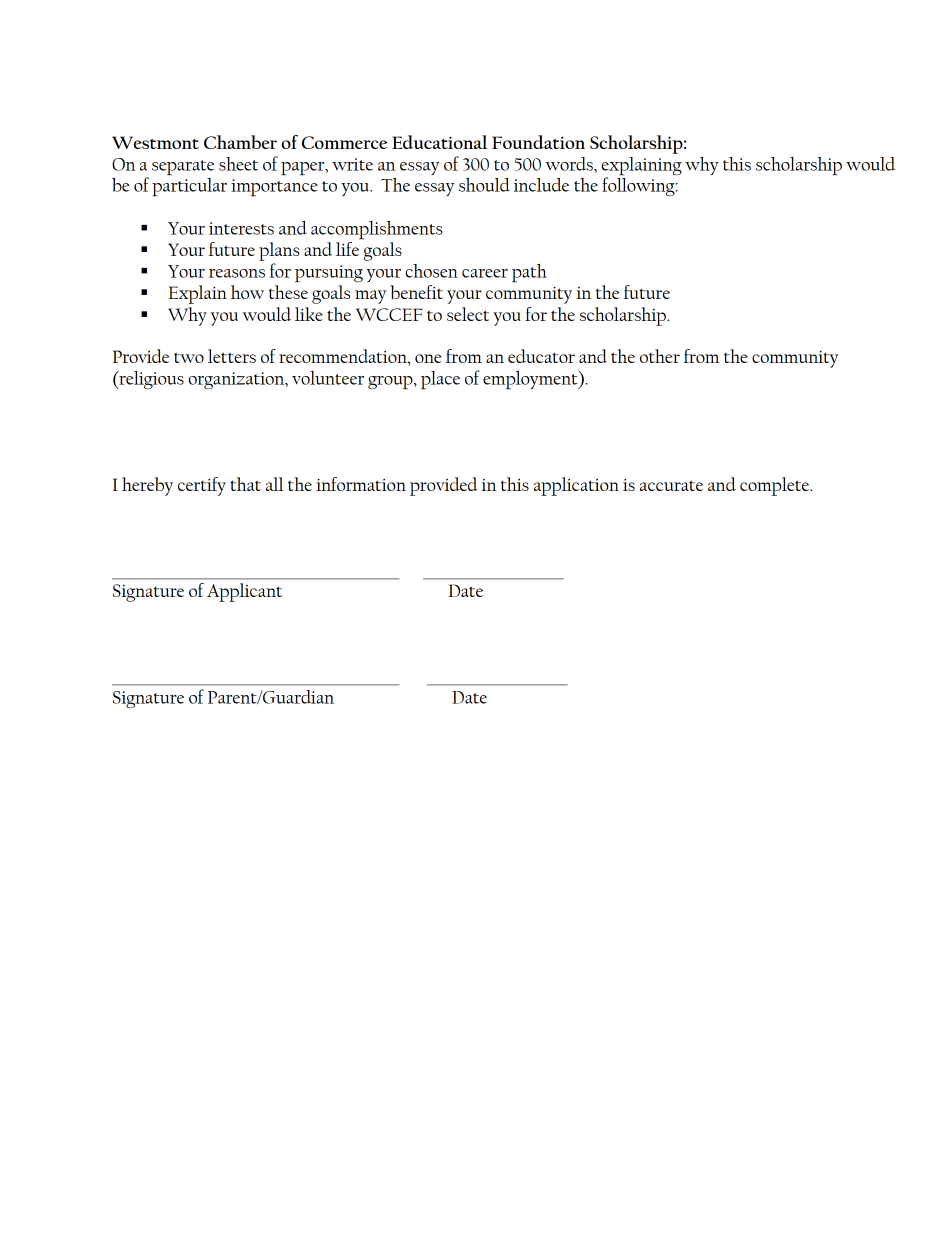  I want to click on words, so click(570, 164).
